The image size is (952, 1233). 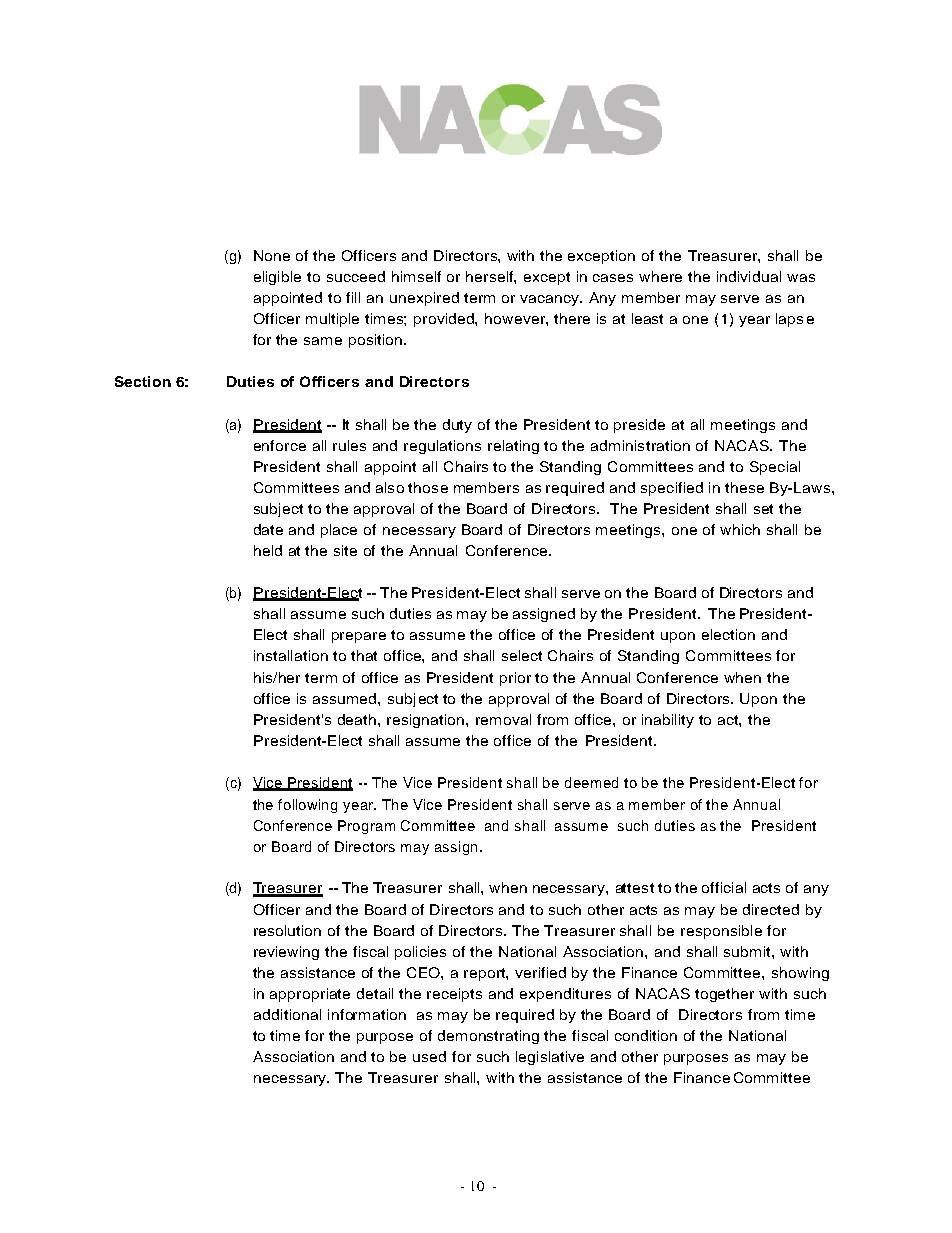 What do you see at coordinates (488, 1037) in the document?
I see `demonstrating` at bounding box center [488, 1037].
